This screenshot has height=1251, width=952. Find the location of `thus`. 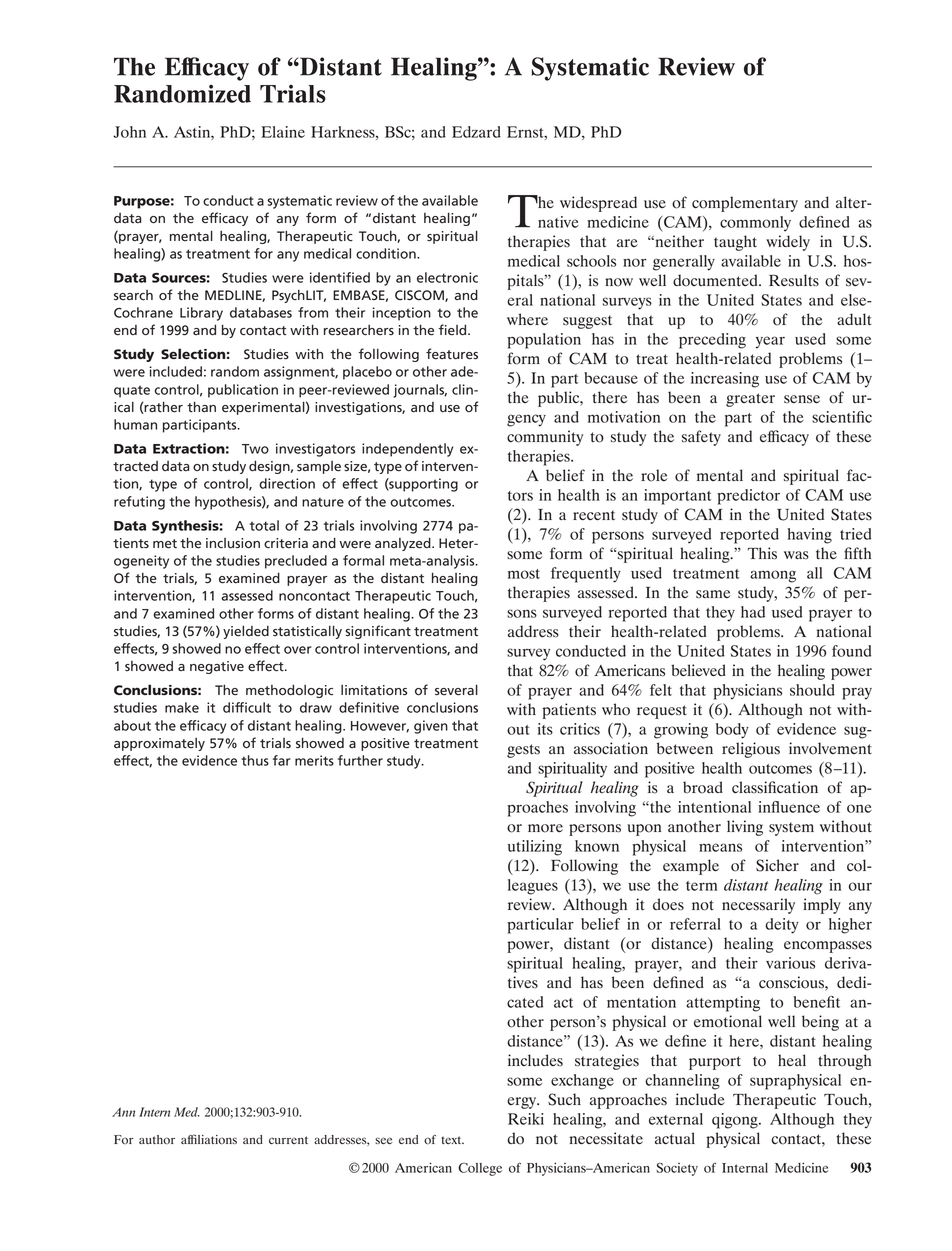

thus is located at coordinates (255, 760).
